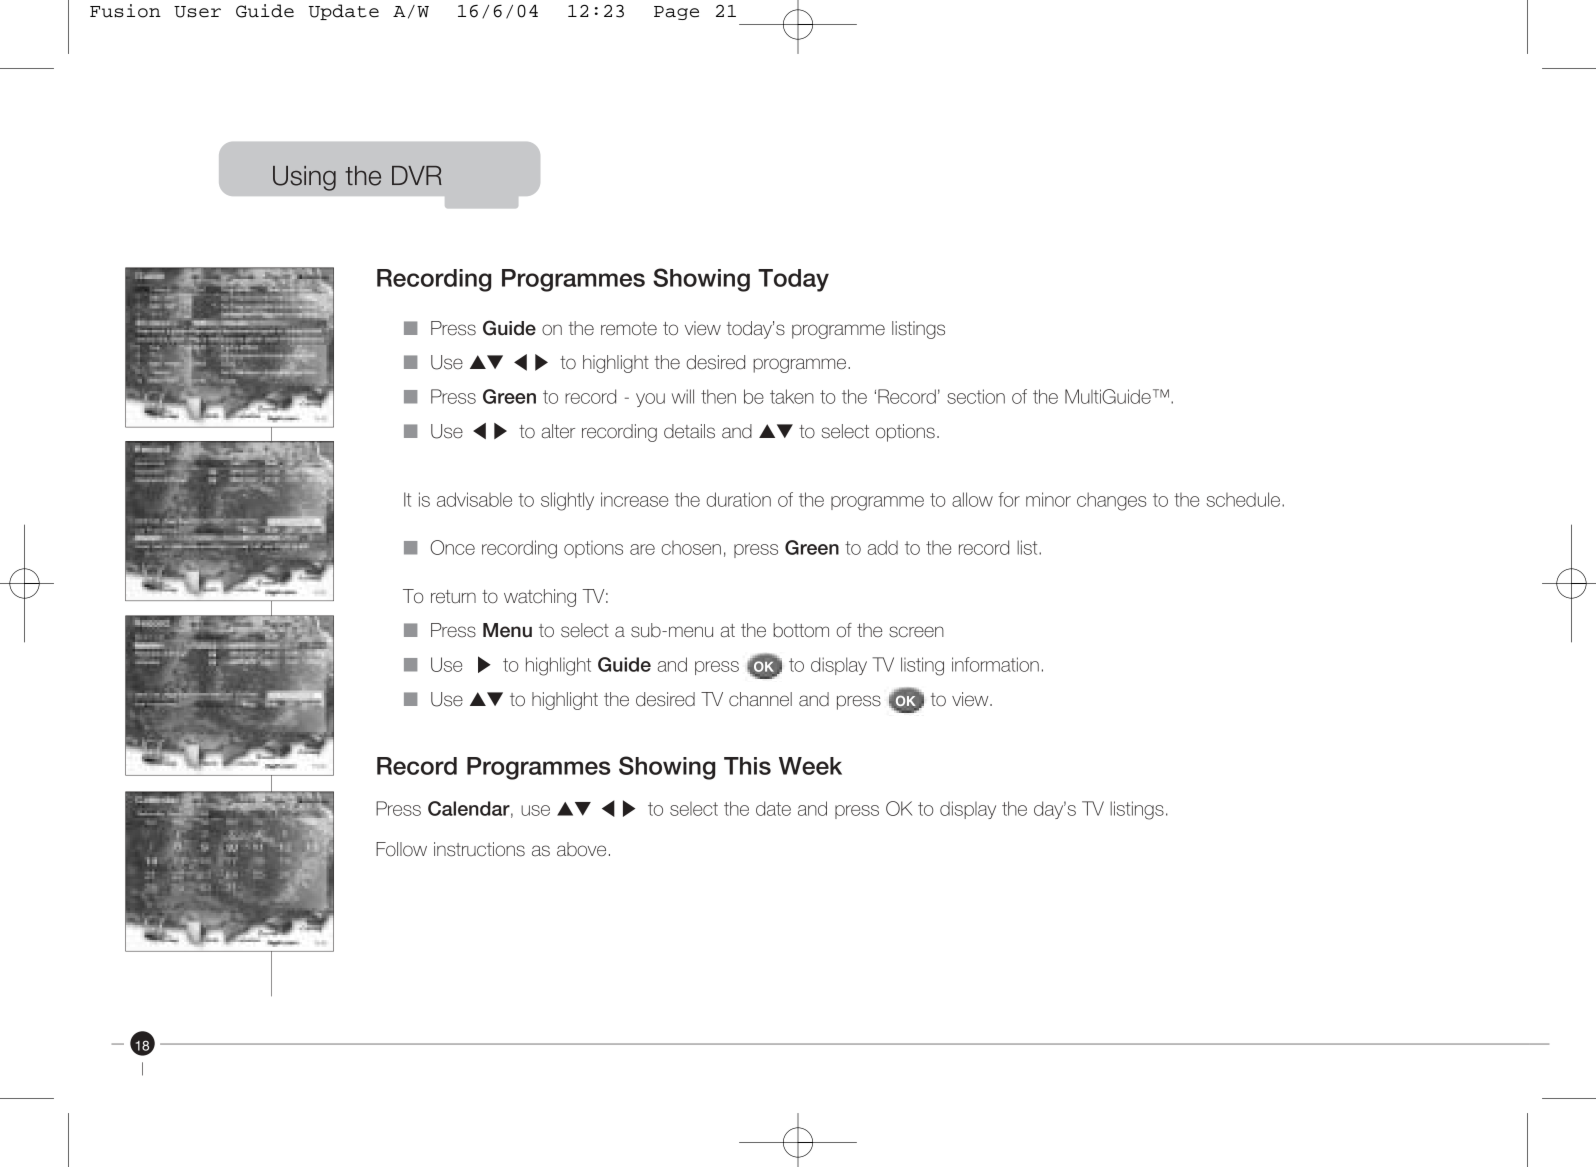 This document has width=1596, height=1167. I want to click on above, so click(581, 849).
